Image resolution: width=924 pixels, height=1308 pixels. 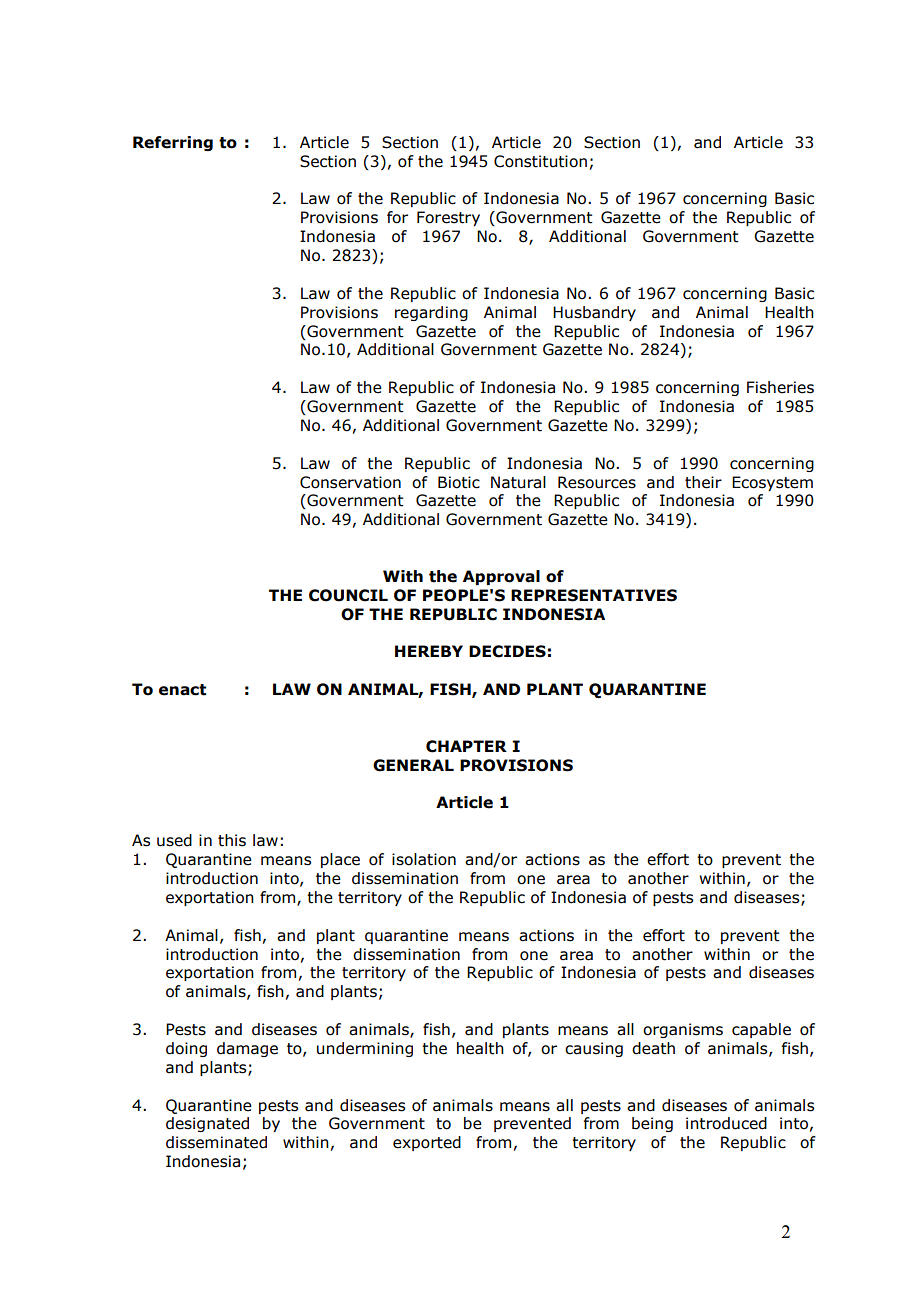 What do you see at coordinates (424, 859) in the screenshot?
I see `isolation` at bounding box center [424, 859].
